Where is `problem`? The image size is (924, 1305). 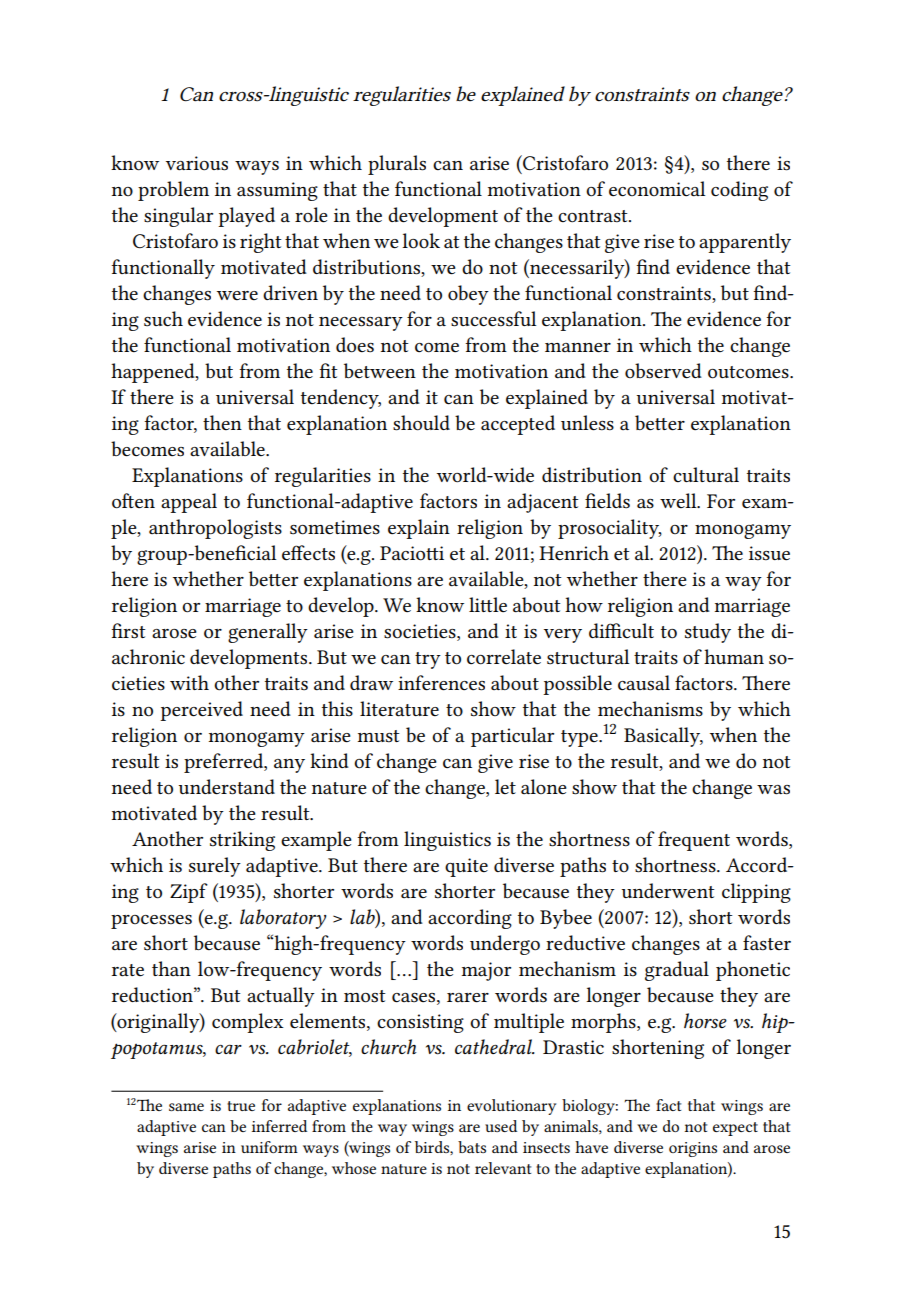
problem is located at coordinates (173, 191).
